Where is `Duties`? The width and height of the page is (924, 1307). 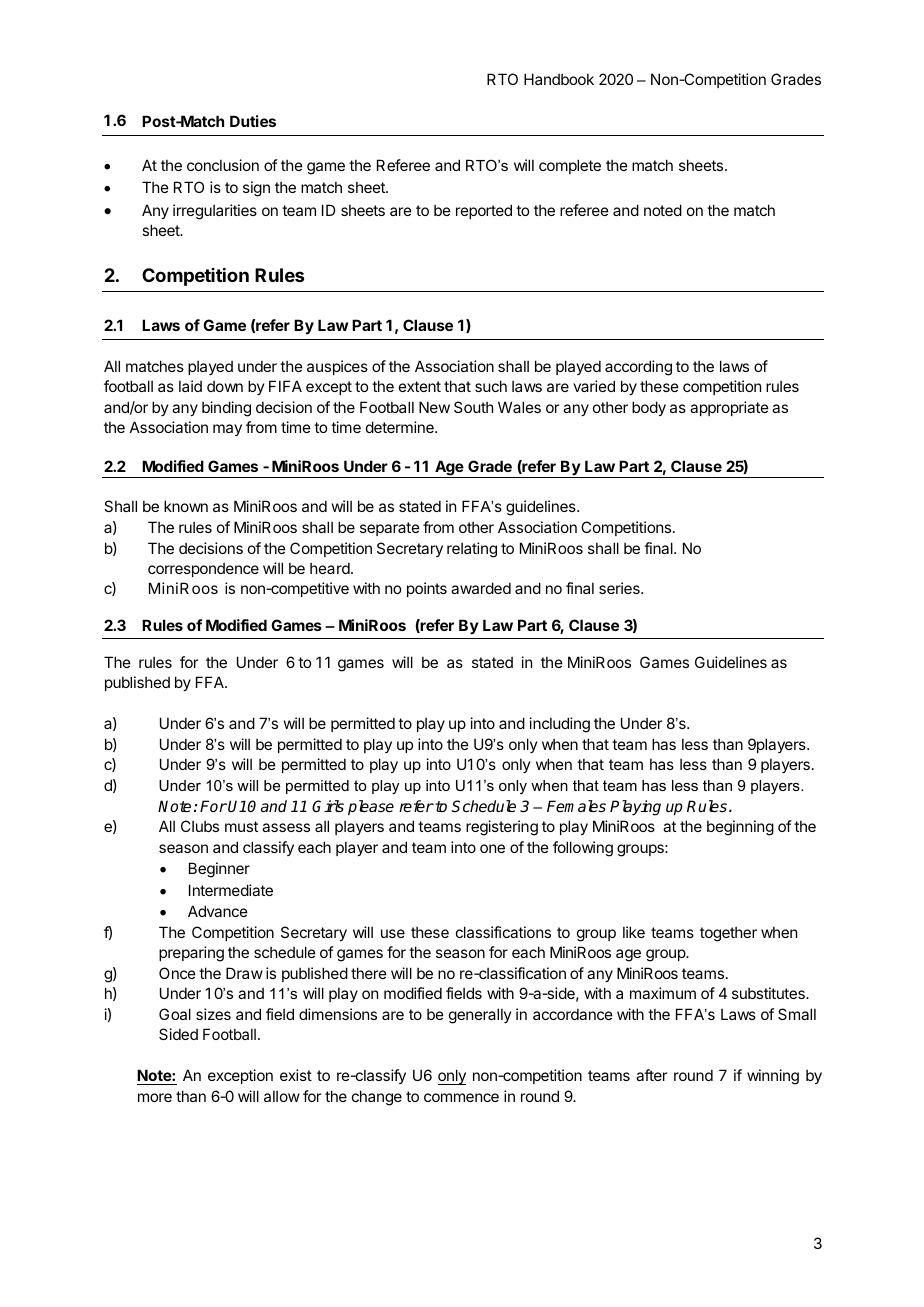
Duties is located at coordinates (253, 121).
